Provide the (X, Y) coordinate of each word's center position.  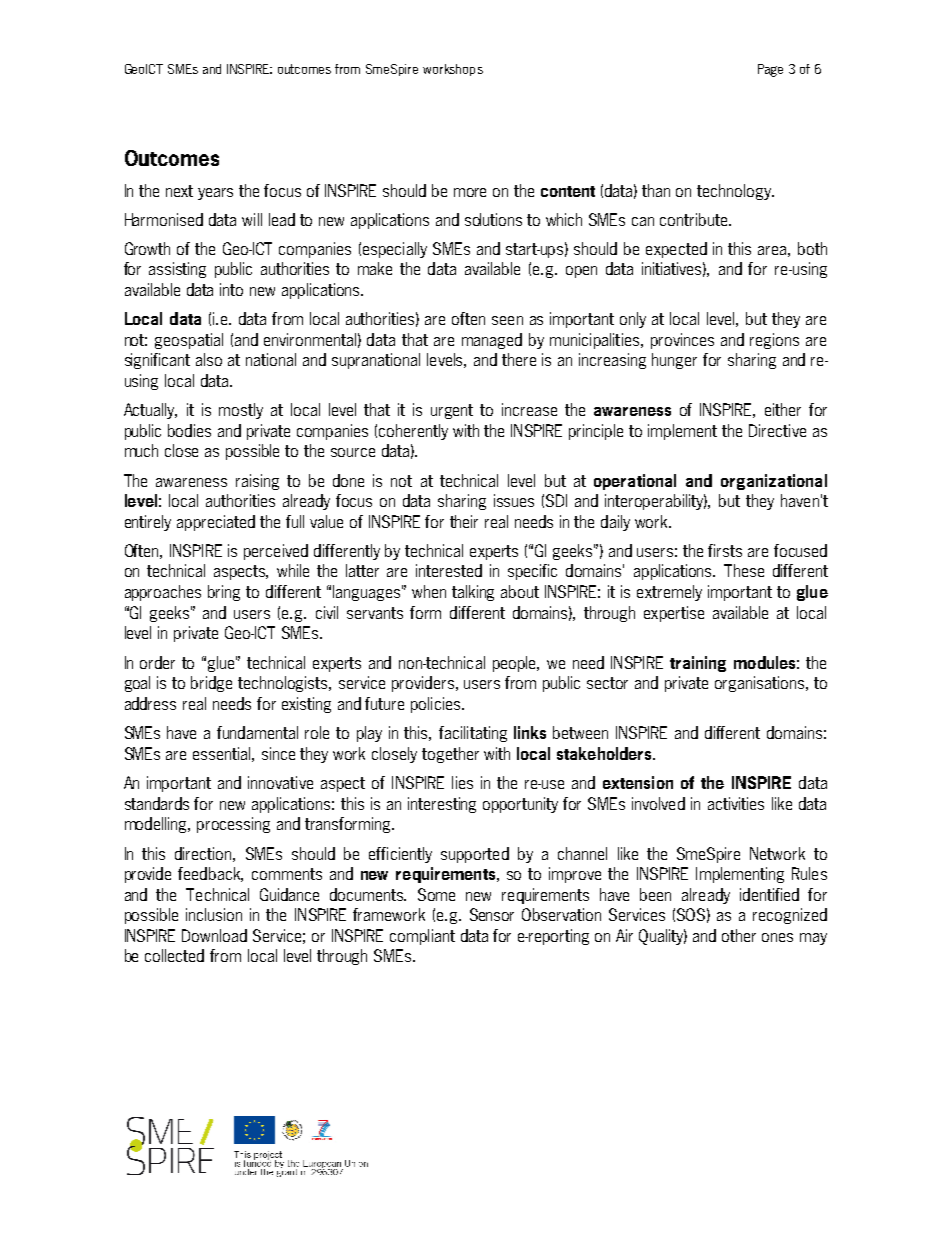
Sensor (492, 914)
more (470, 192)
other (739, 935)
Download (214, 935)
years (215, 194)
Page (770, 70)
